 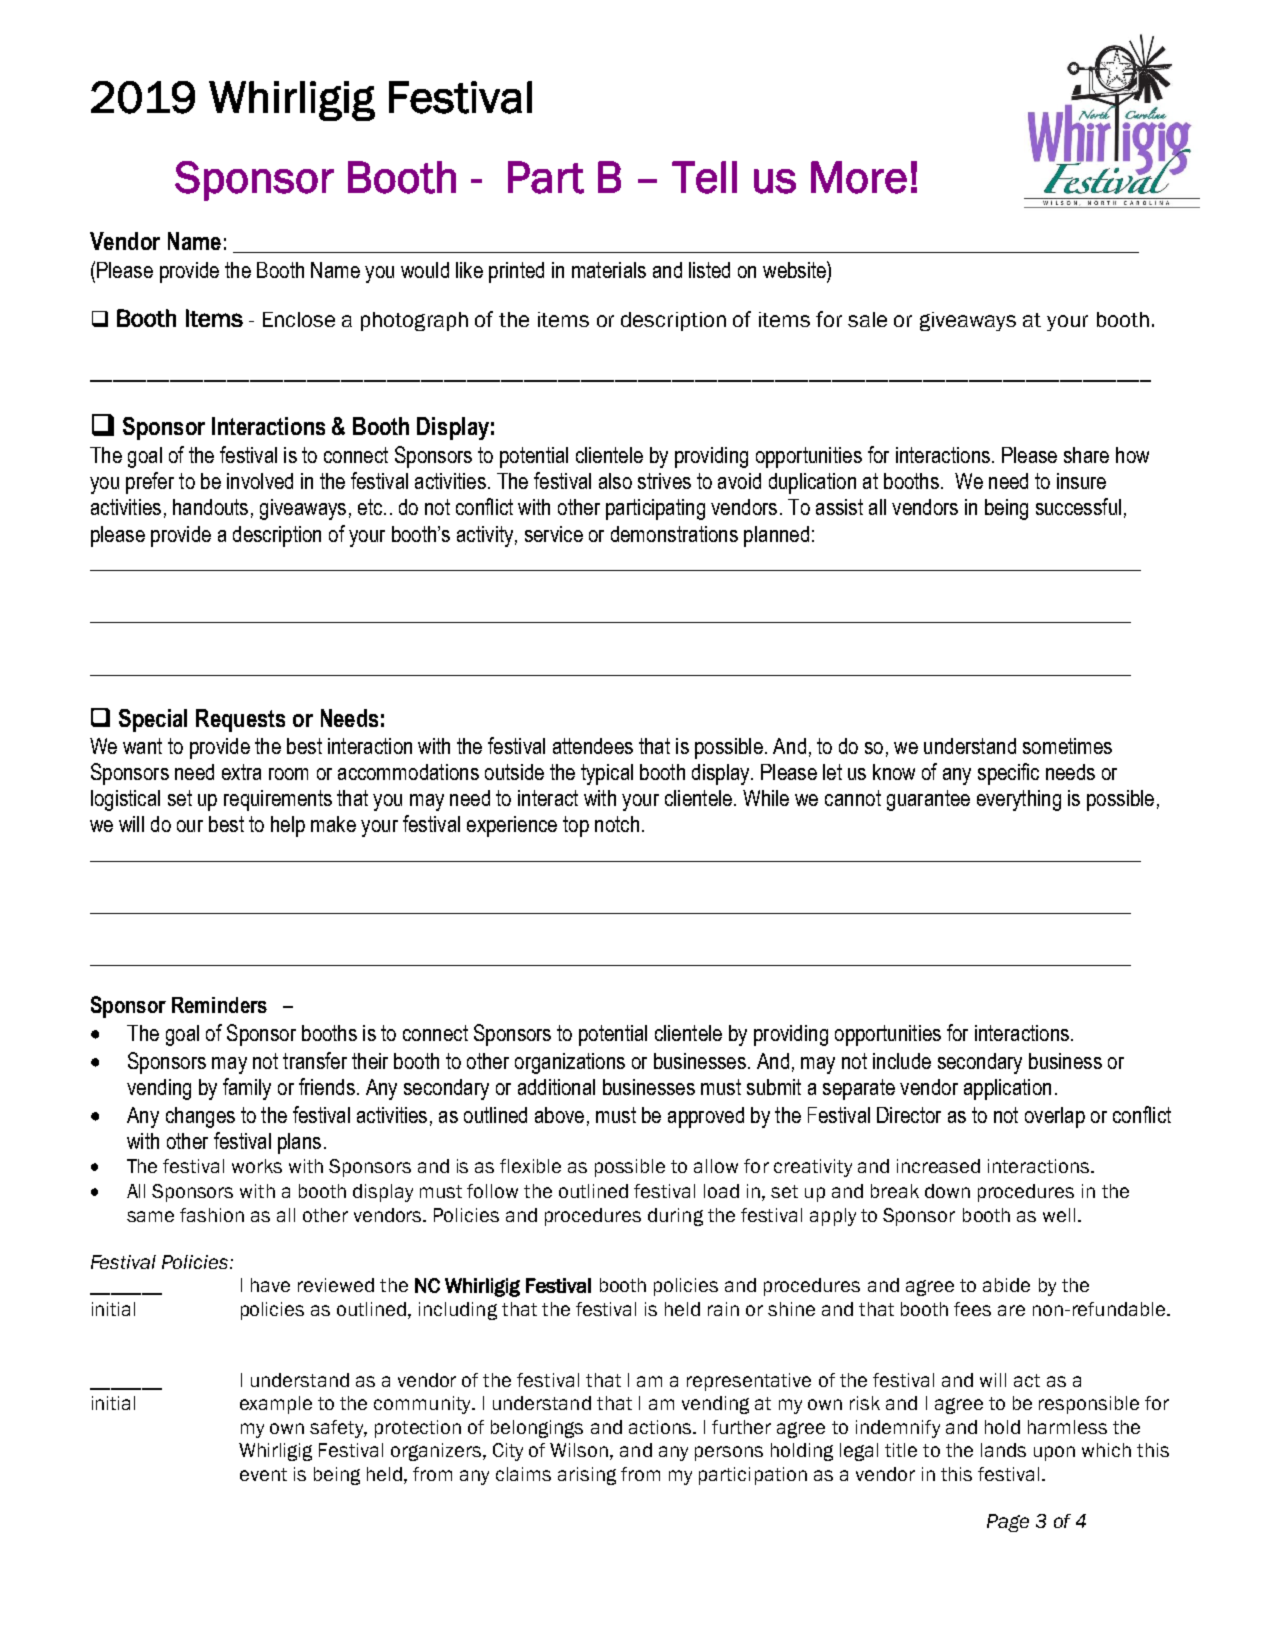 What do you see at coordinates (240, 720) in the page?
I see `Requests` at bounding box center [240, 720].
